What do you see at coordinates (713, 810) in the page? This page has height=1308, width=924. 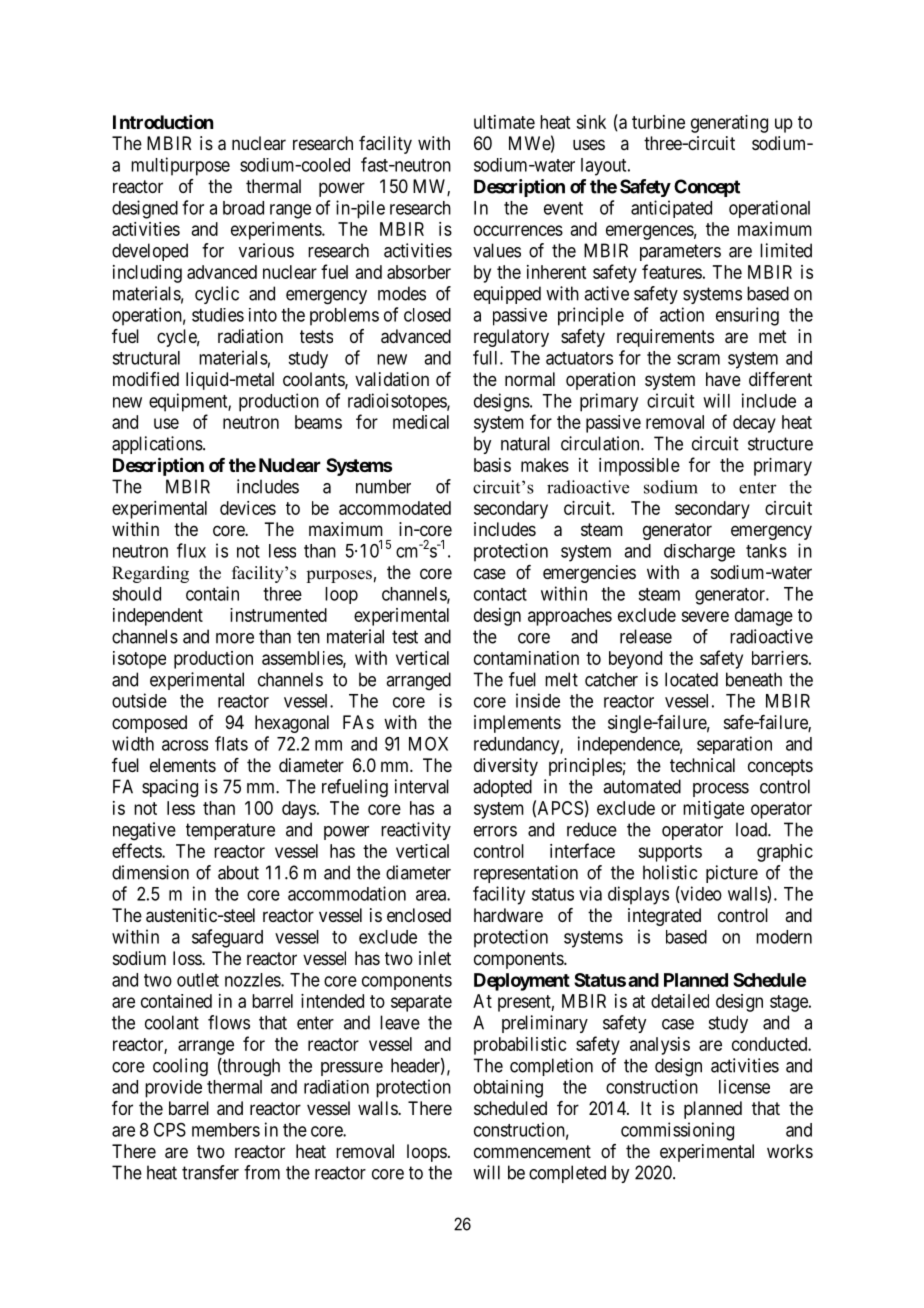 I see `mitigate` at bounding box center [713, 810].
